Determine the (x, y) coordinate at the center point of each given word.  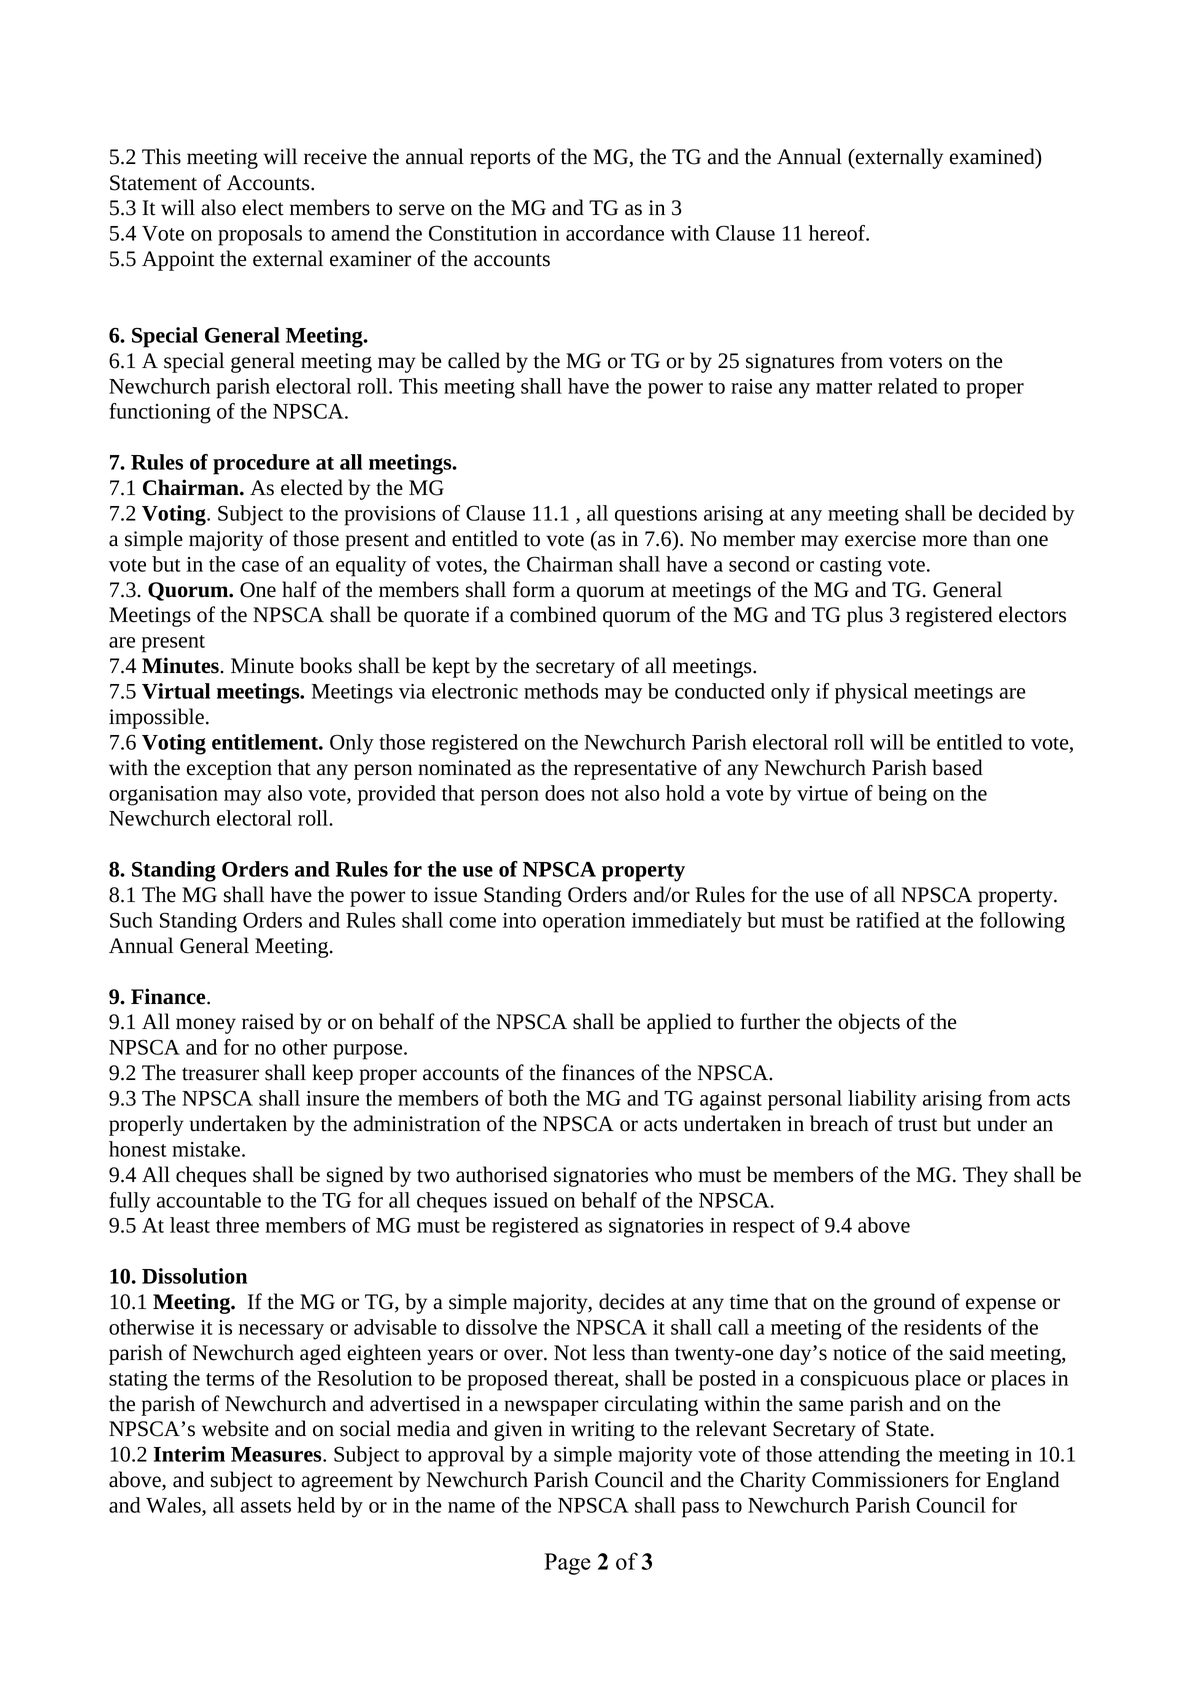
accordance (615, 233)
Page (567, 1564)
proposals (260, 235)
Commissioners (880, 1480)
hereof (838, 233)
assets (266, 1506)
